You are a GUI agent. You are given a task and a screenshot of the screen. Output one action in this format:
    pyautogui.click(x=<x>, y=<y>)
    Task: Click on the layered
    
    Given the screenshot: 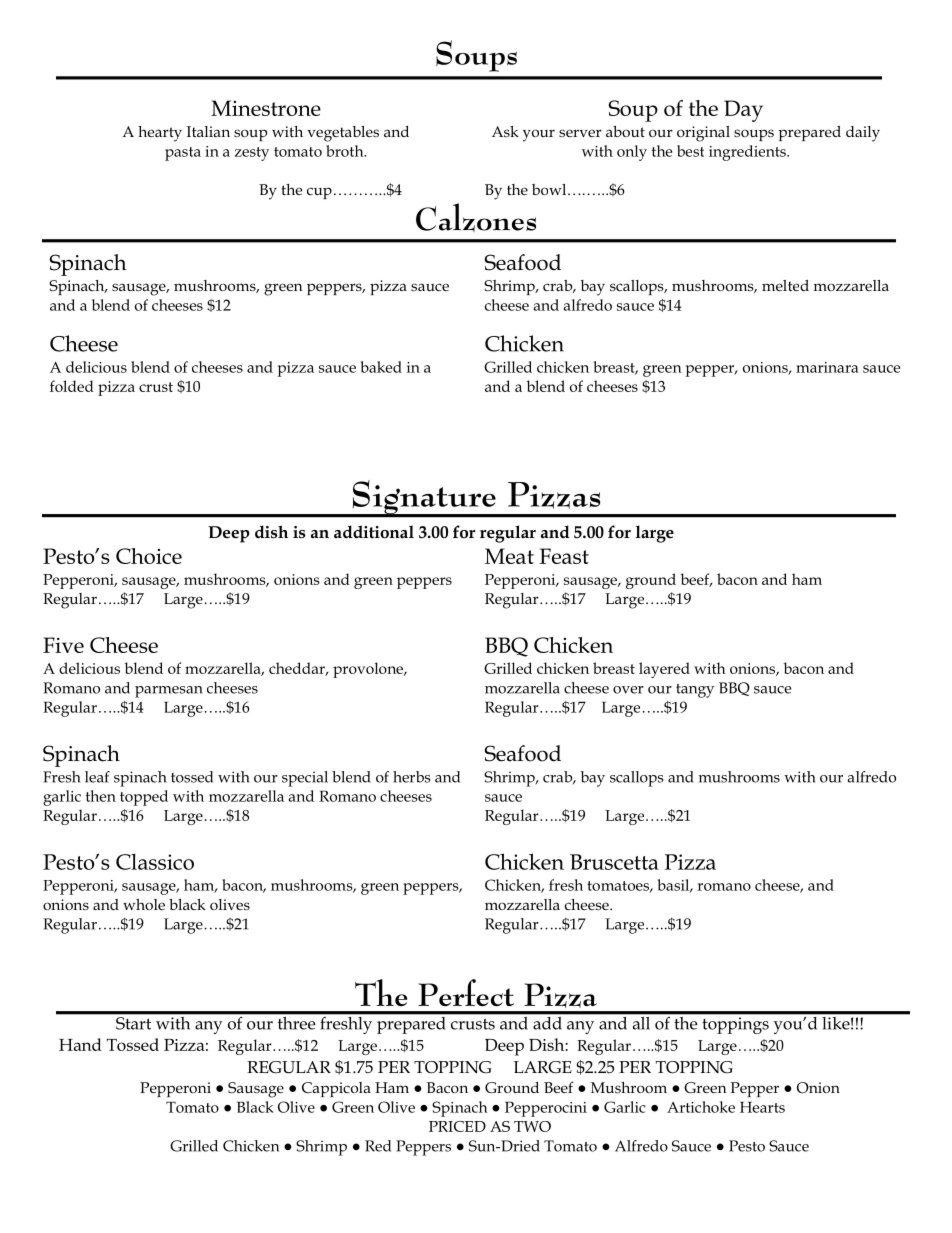 What is the action you would take?
    pyautogui.click(x=664, y=670)
